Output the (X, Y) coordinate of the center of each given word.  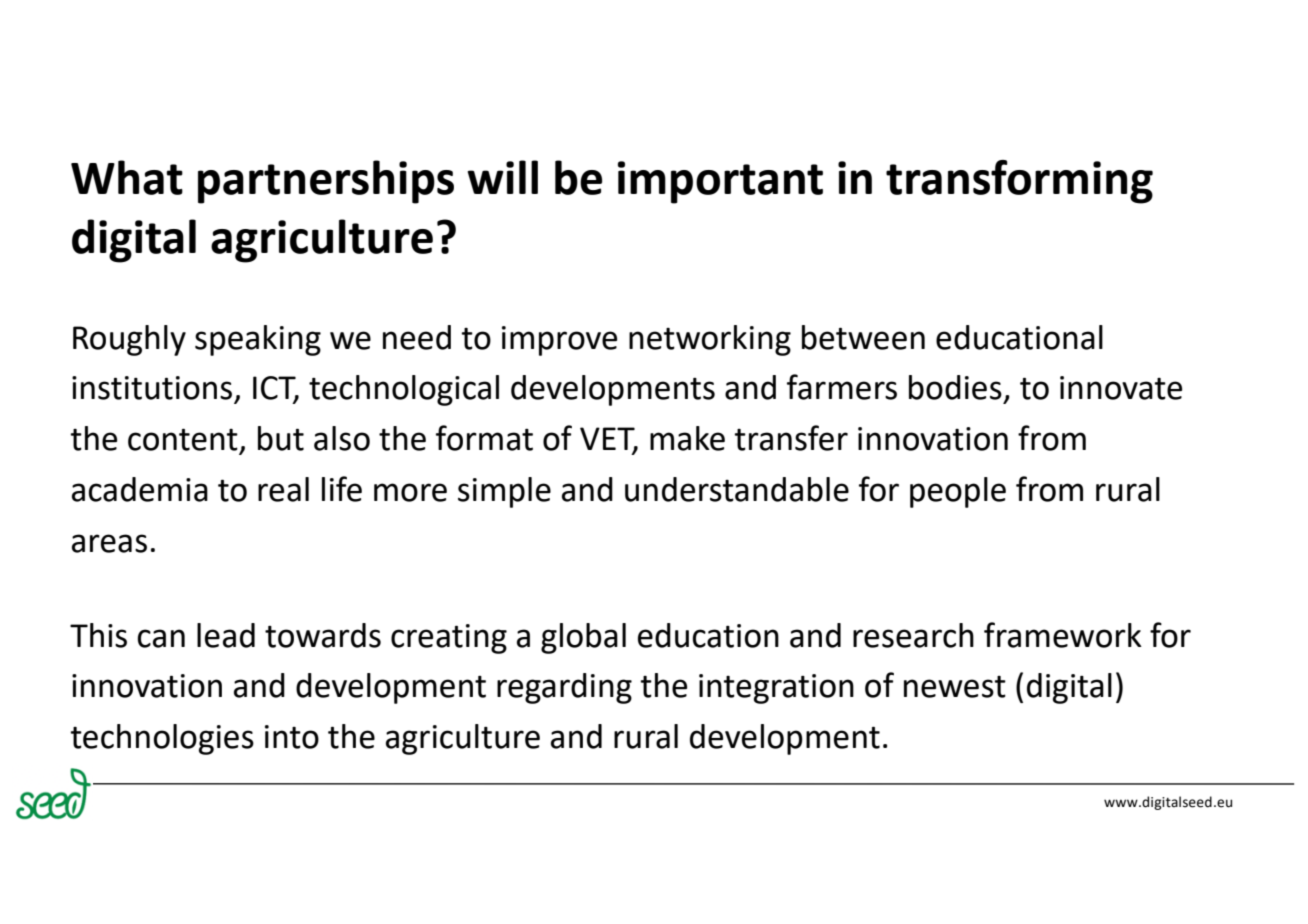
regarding (564, 688)
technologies (162, 739)
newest (955, 687)
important (720, 182)
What (127, 177)
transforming (1019, 182)
